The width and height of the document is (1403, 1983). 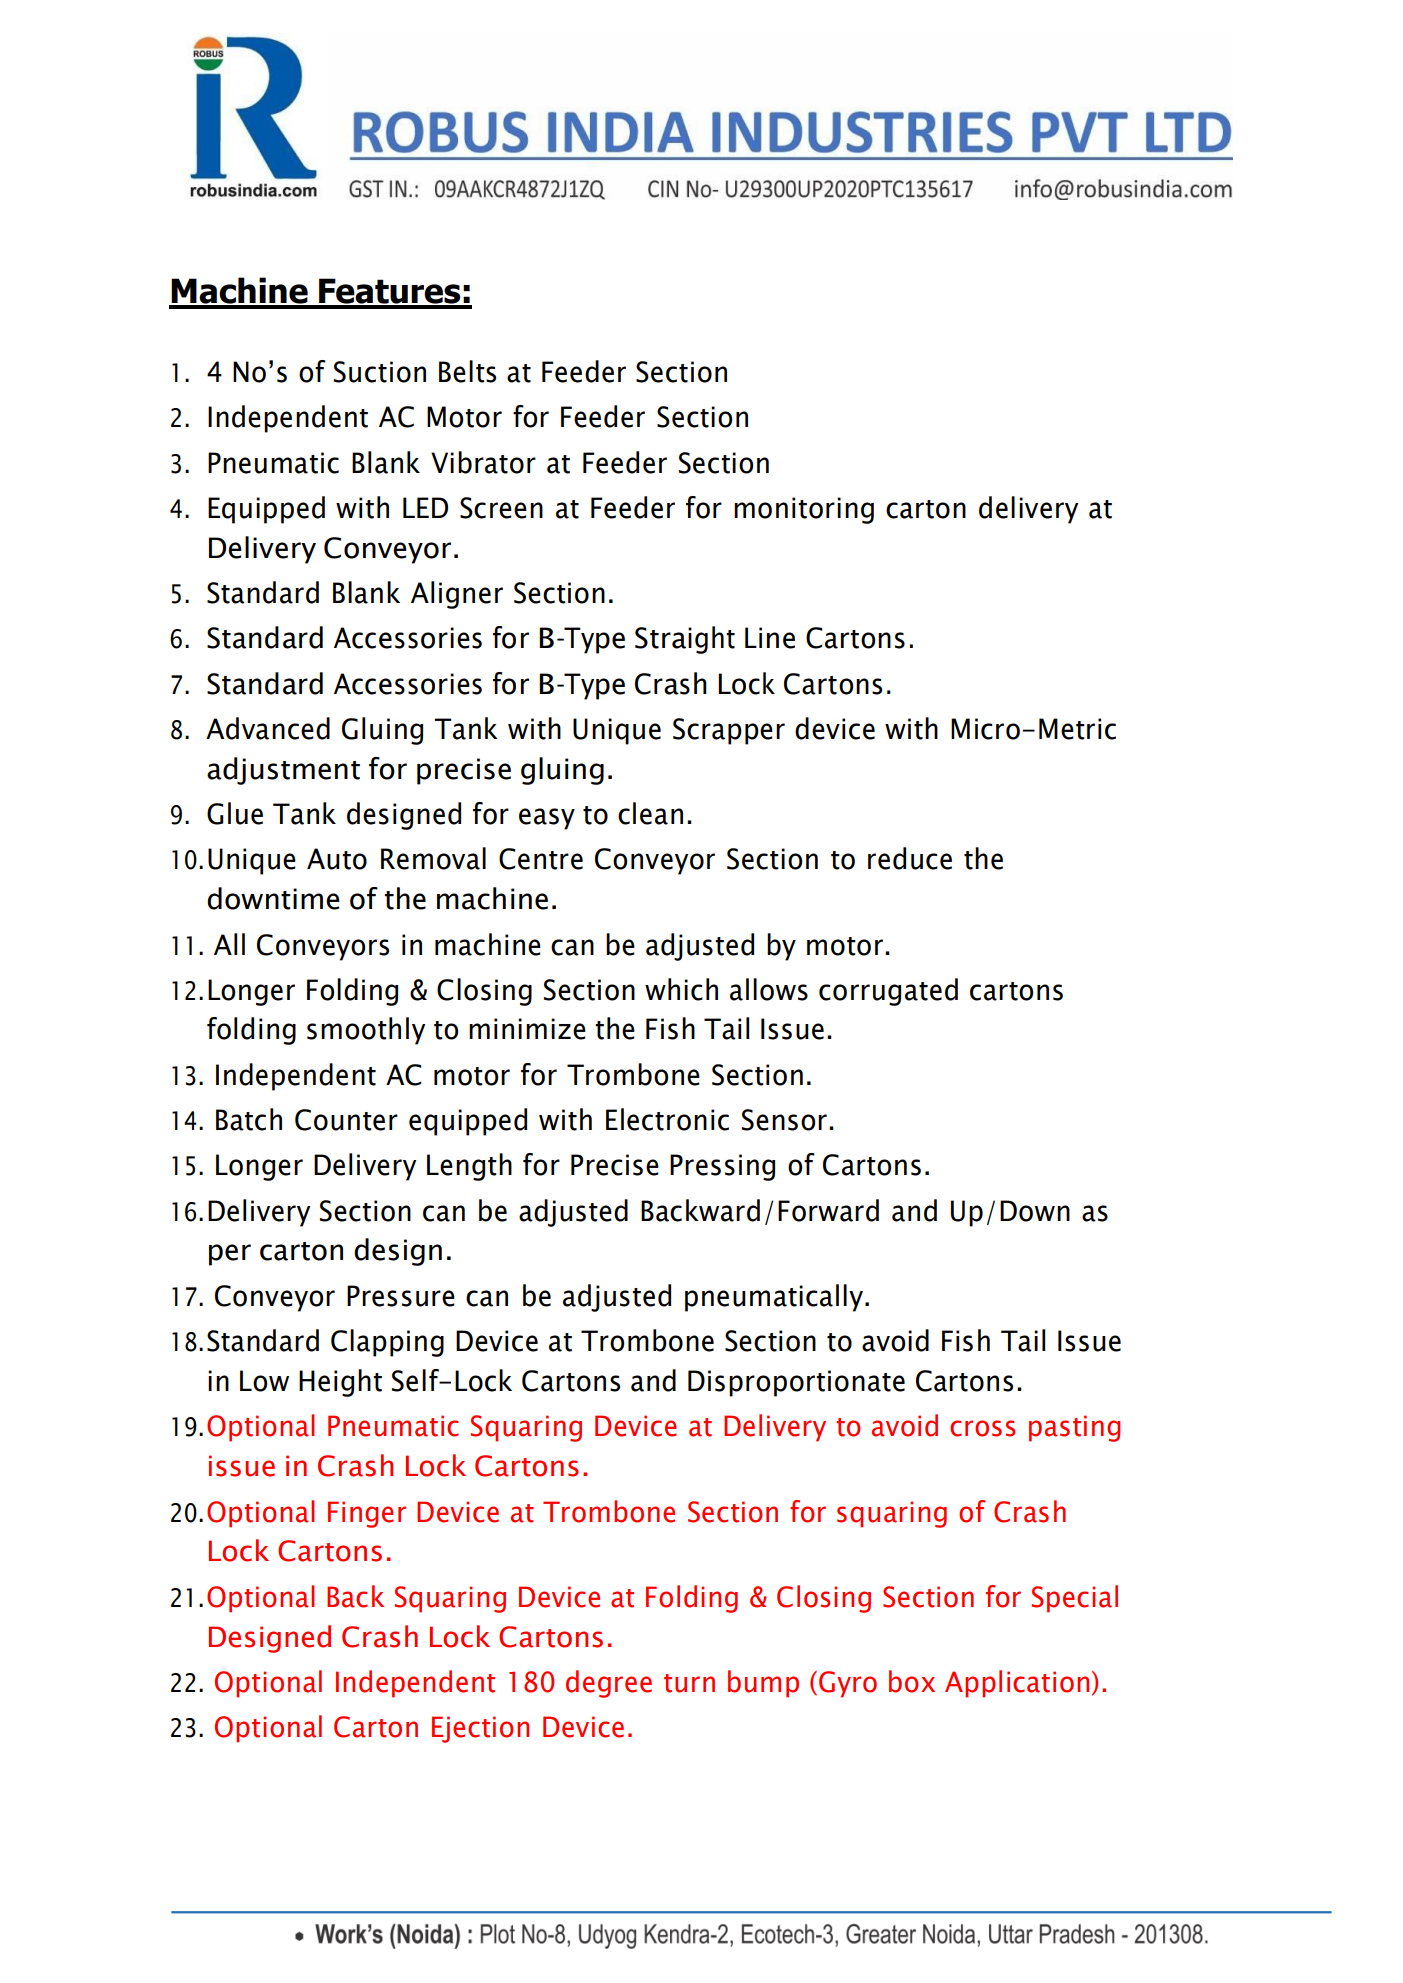 I want to click on Suction, so click(x=380, y=372).
